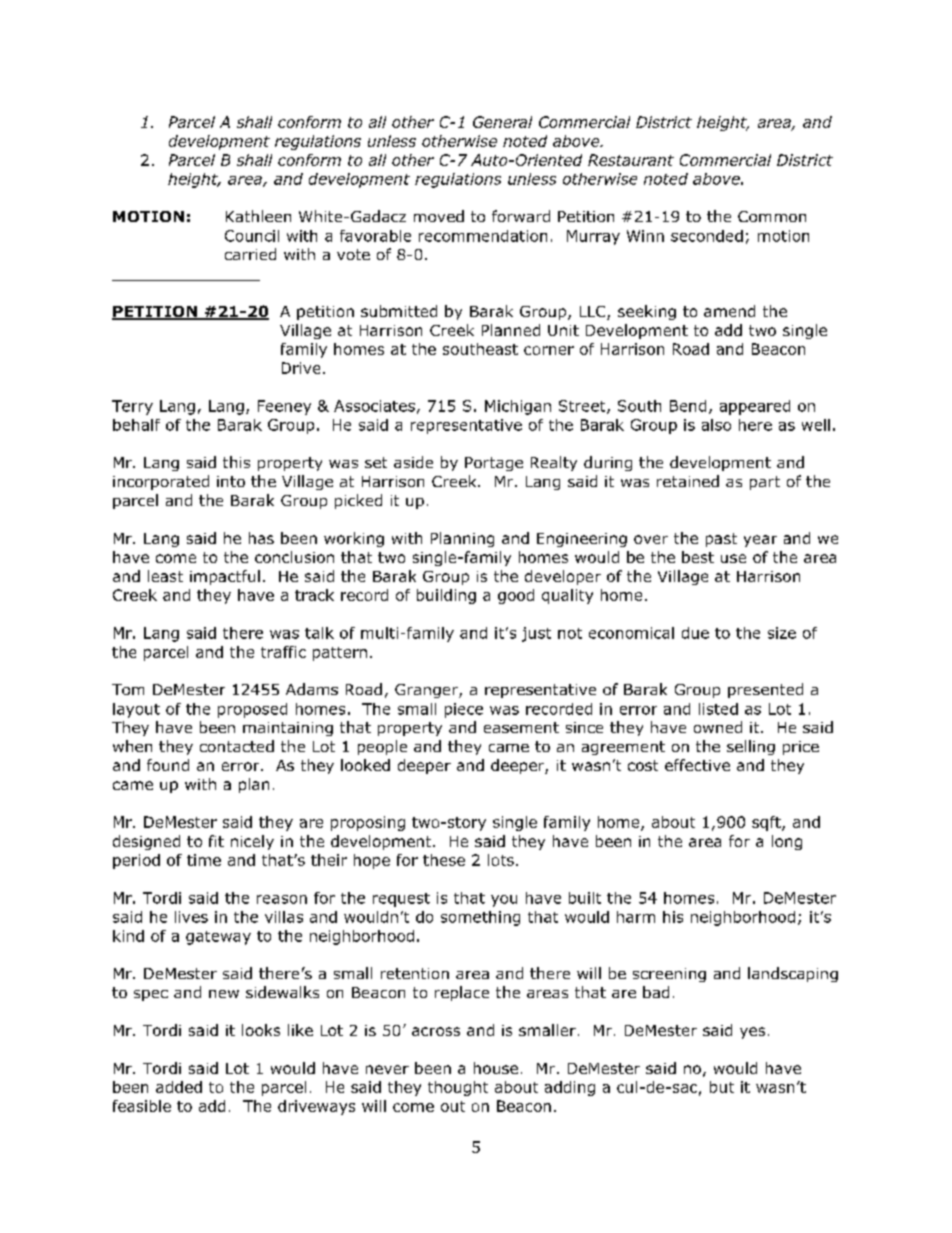 The height and width of the screenshot is (1233, 952). Describe the element at coordinates (237, 746) in the screenshot. I see `contacted` at that location.
